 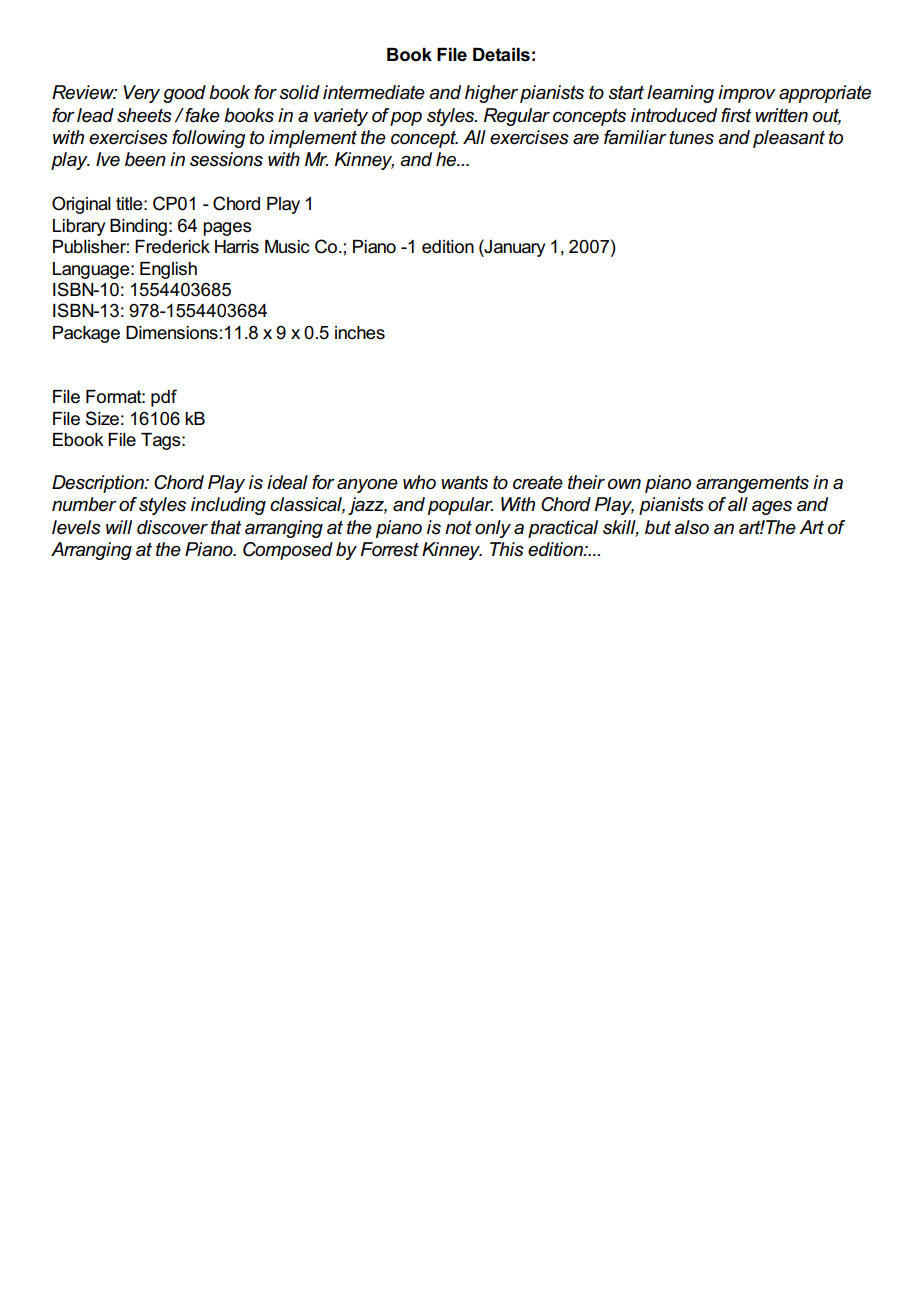 I want to click on pleasant, so click(x=789, y=139).
